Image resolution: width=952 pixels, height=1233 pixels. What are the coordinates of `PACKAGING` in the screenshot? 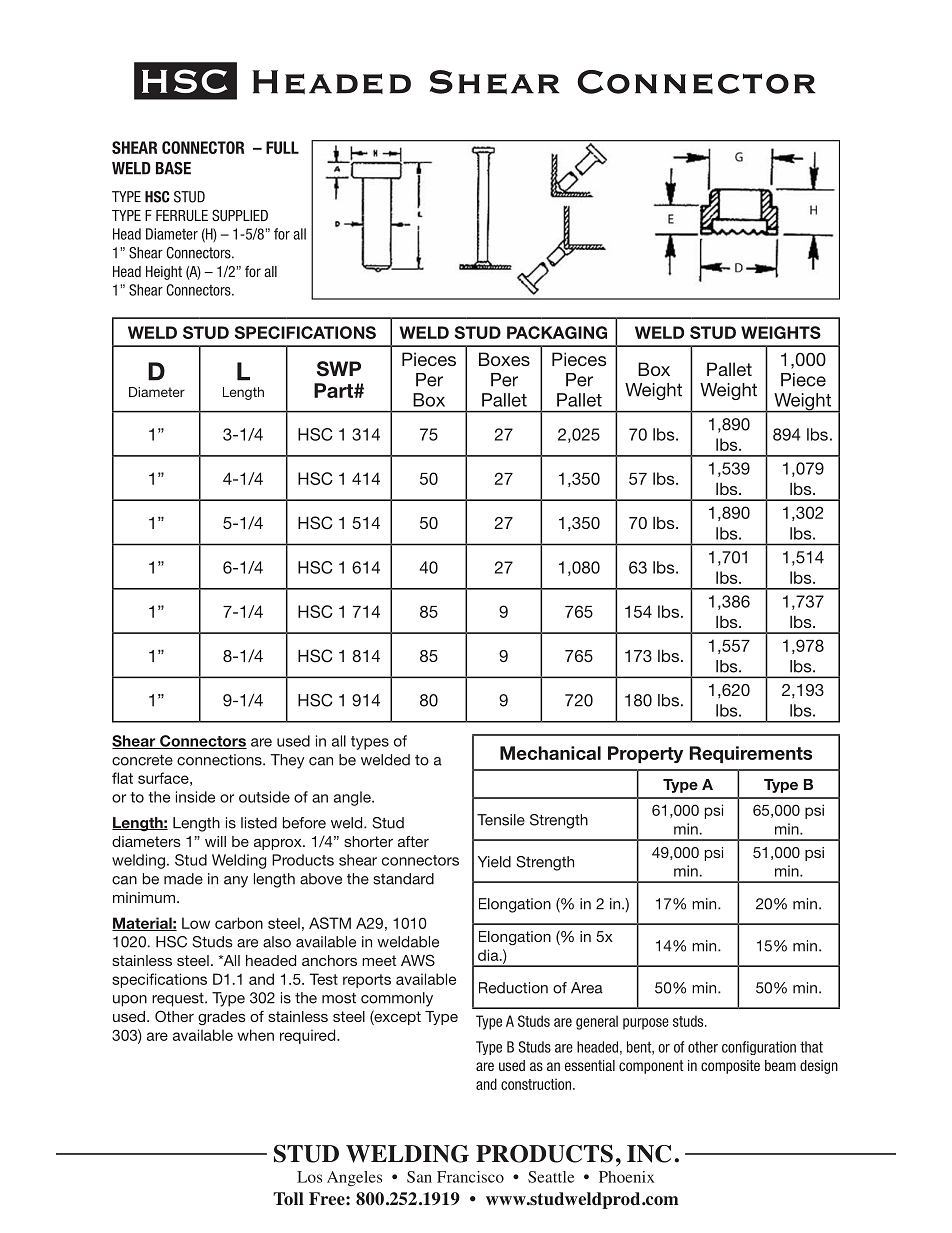 It's located at (557, 332).
